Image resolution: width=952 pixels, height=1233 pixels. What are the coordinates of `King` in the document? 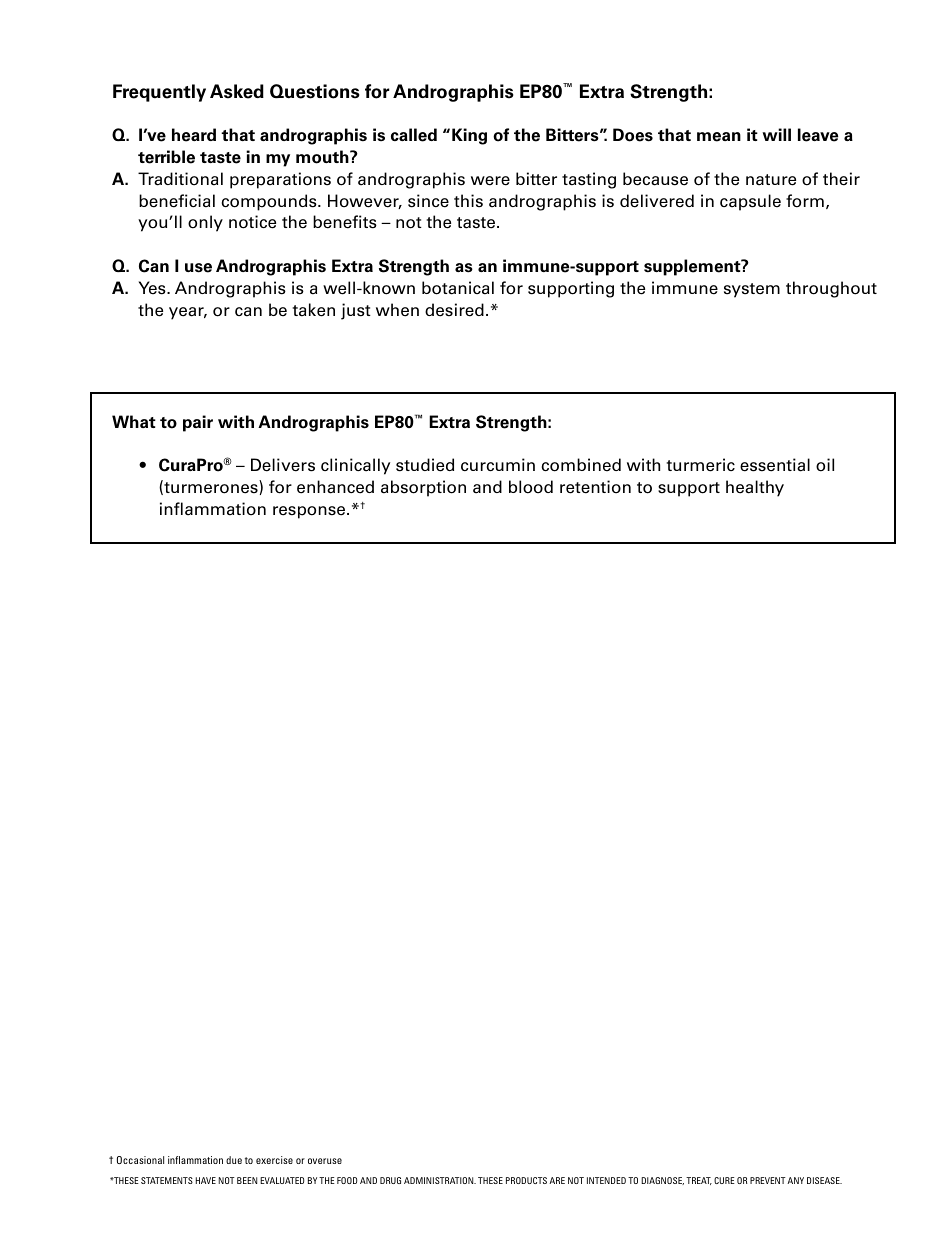 It's located at (469, 136).
